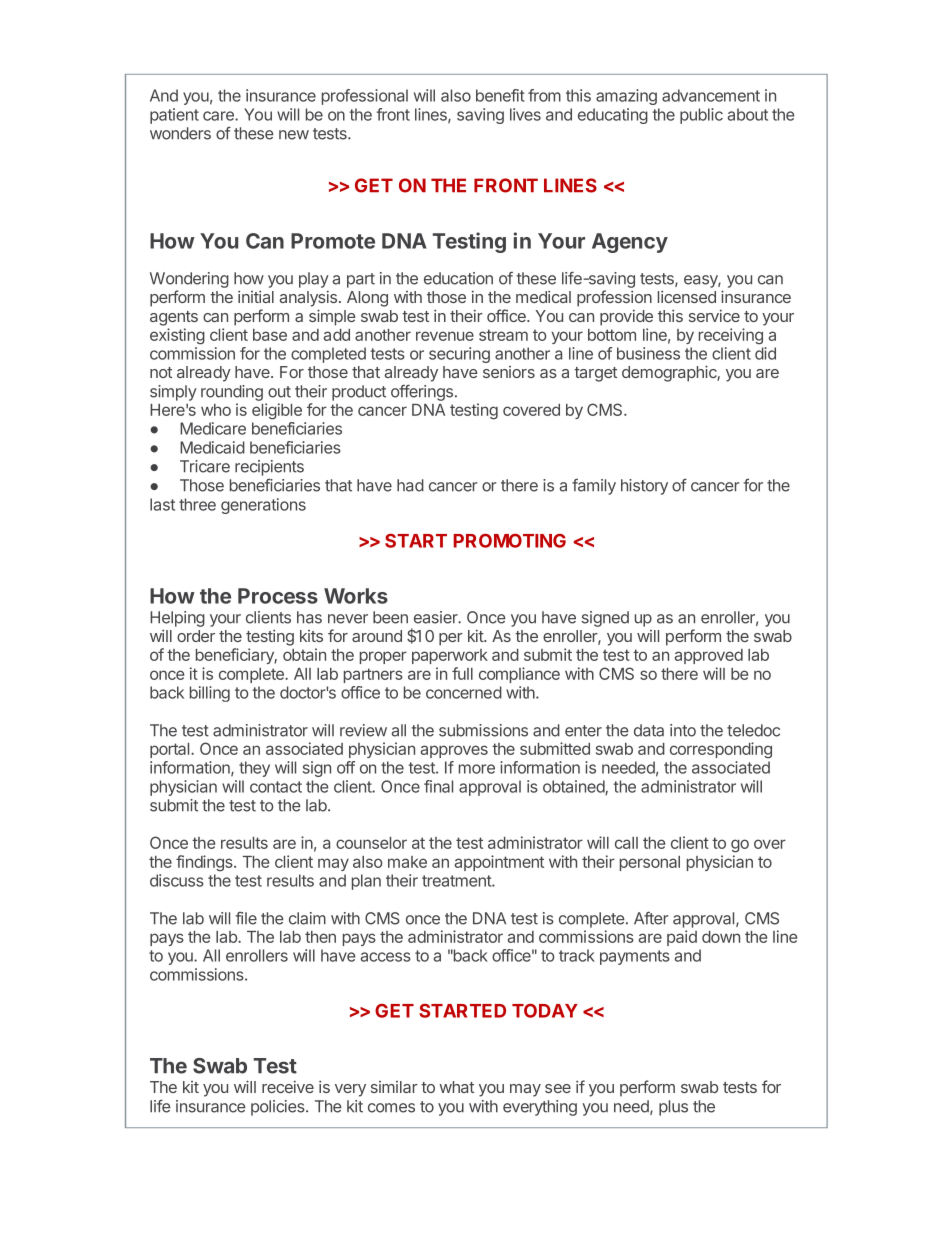 The width and height of the screenshot is (952, 1233). Describe the element at coordinates (499, 863) in the screenshot. I see `appointment` at that location.
